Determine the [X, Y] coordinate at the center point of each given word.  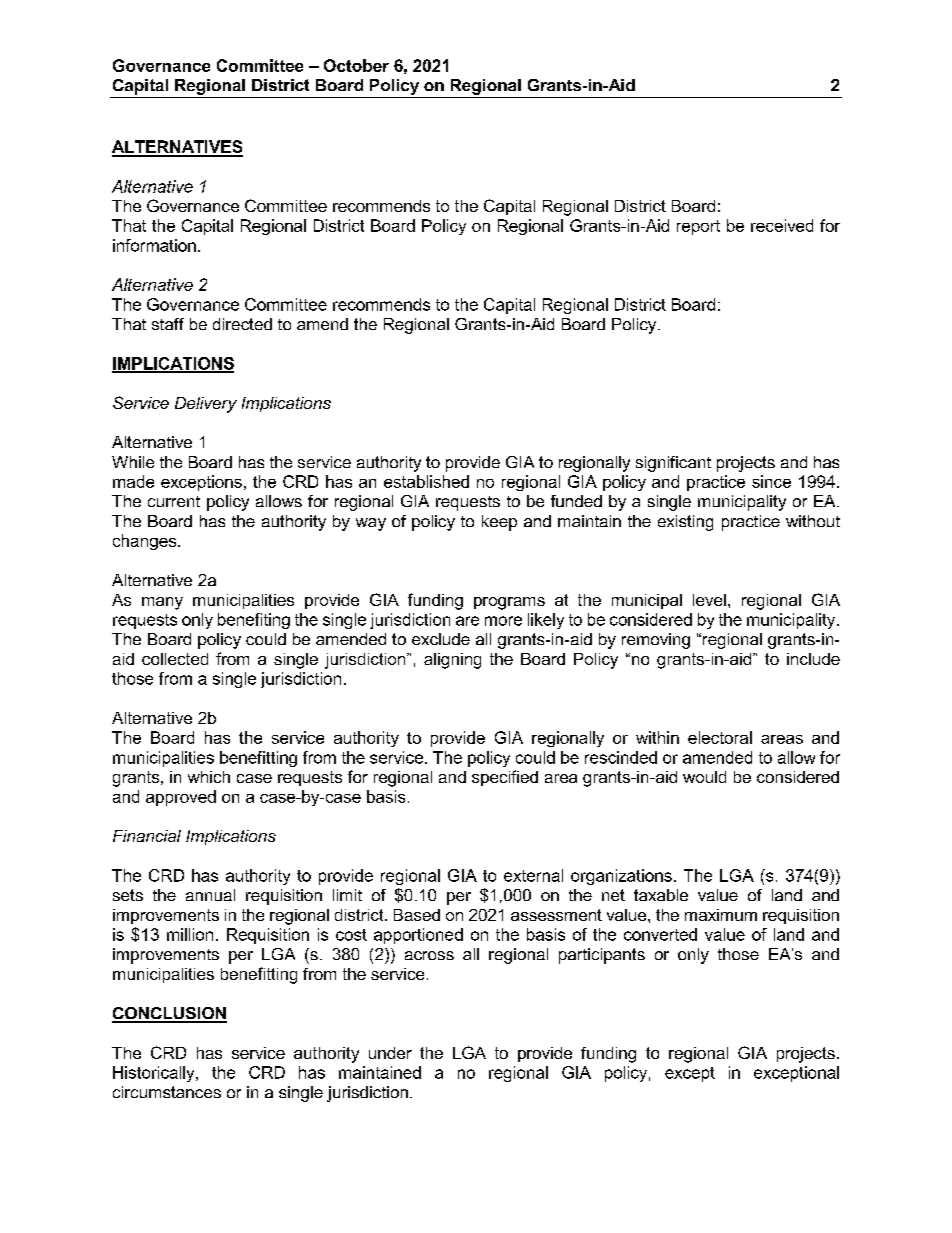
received [782, 225]
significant [673, 464]
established [426, 481]
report [698, 227]
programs [509, 603]
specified [505, 778]
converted [660, 934]
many [162, 603]
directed [242, 324]
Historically [155, 1074]
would [704, 777]
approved [181, 798]
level [709, 600]
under [390, 1053]
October [356, 65]
